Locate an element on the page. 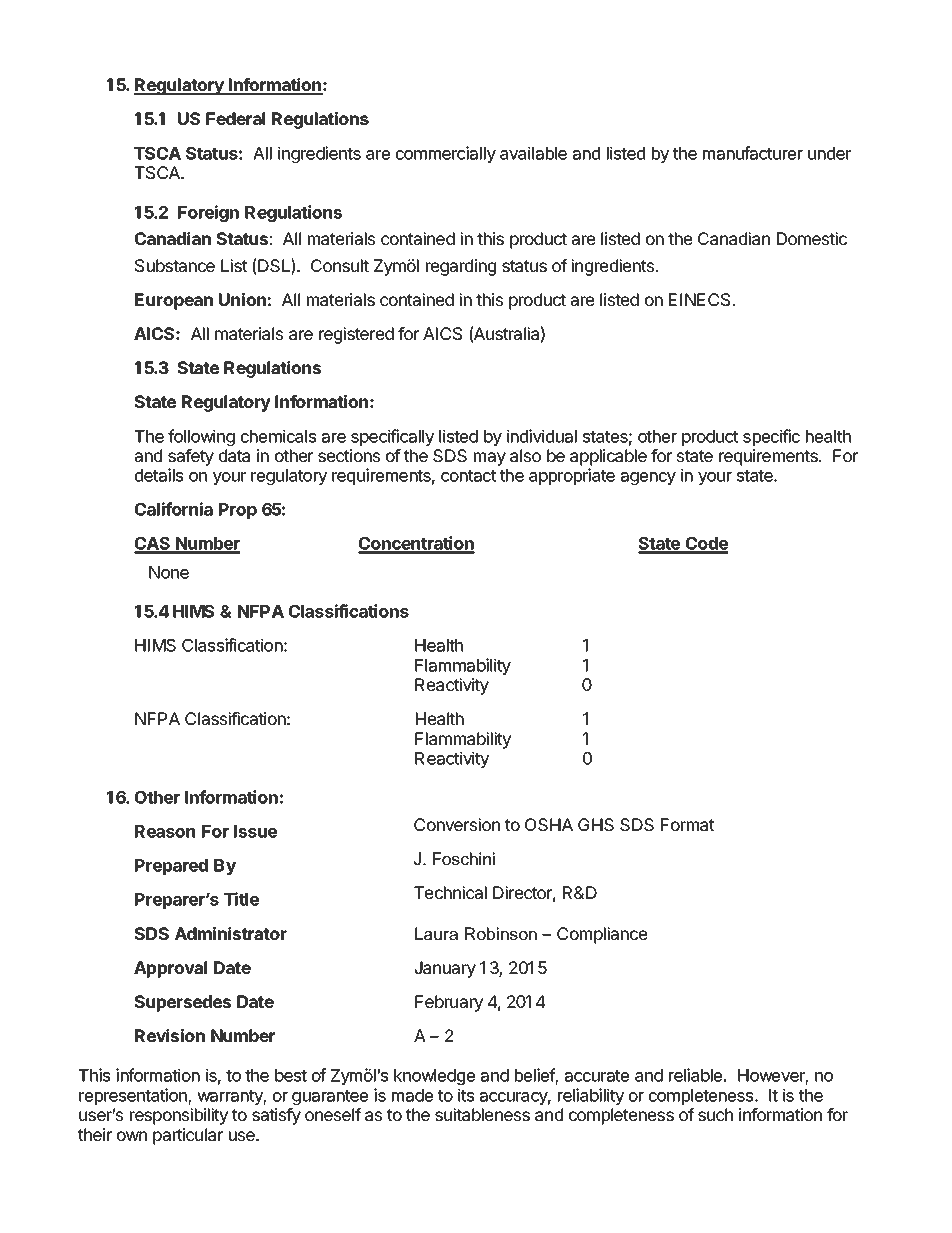  commercially is located at coordinates (446, 154).
